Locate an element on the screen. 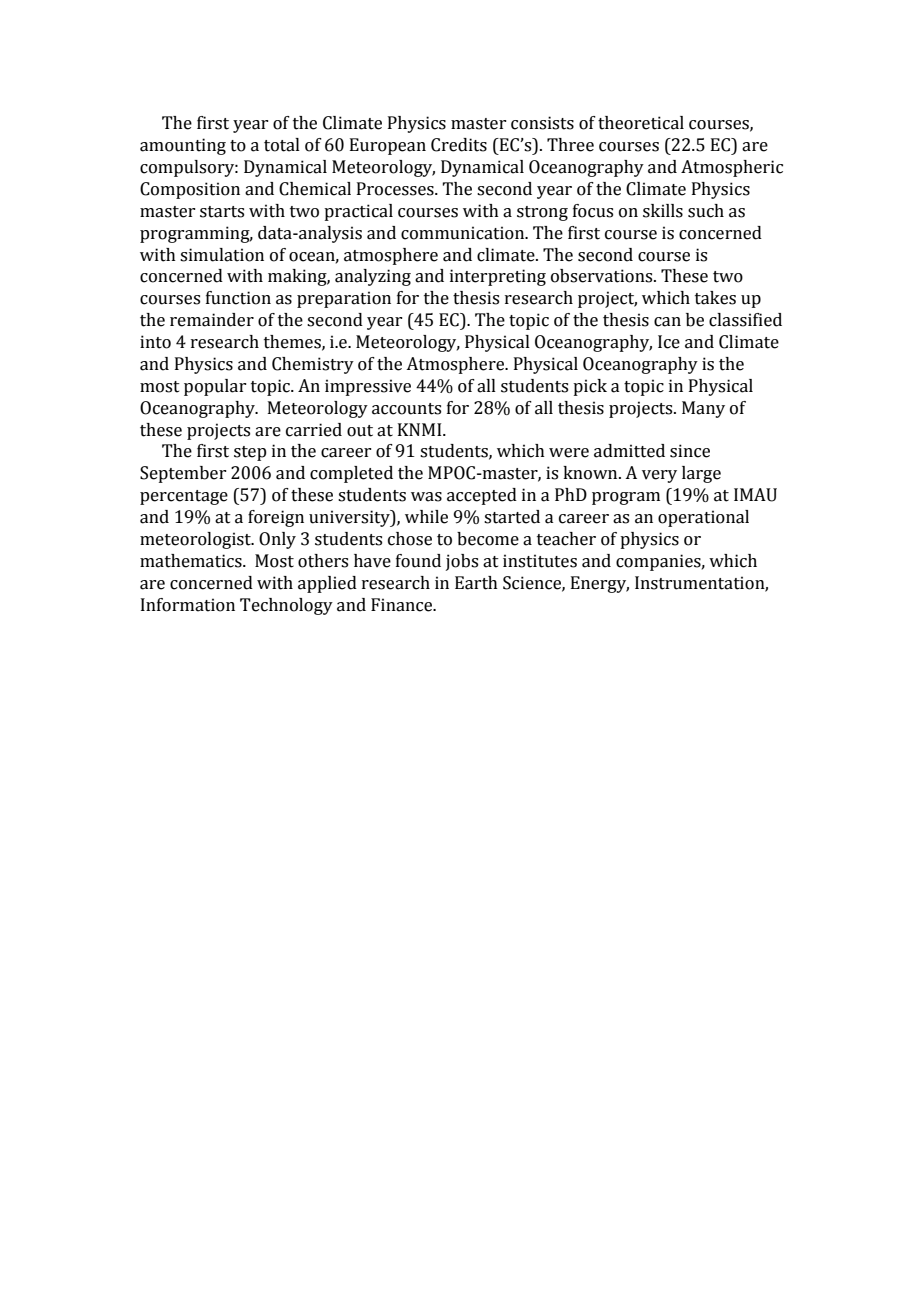  communication is located at coordinates (464, 233).
